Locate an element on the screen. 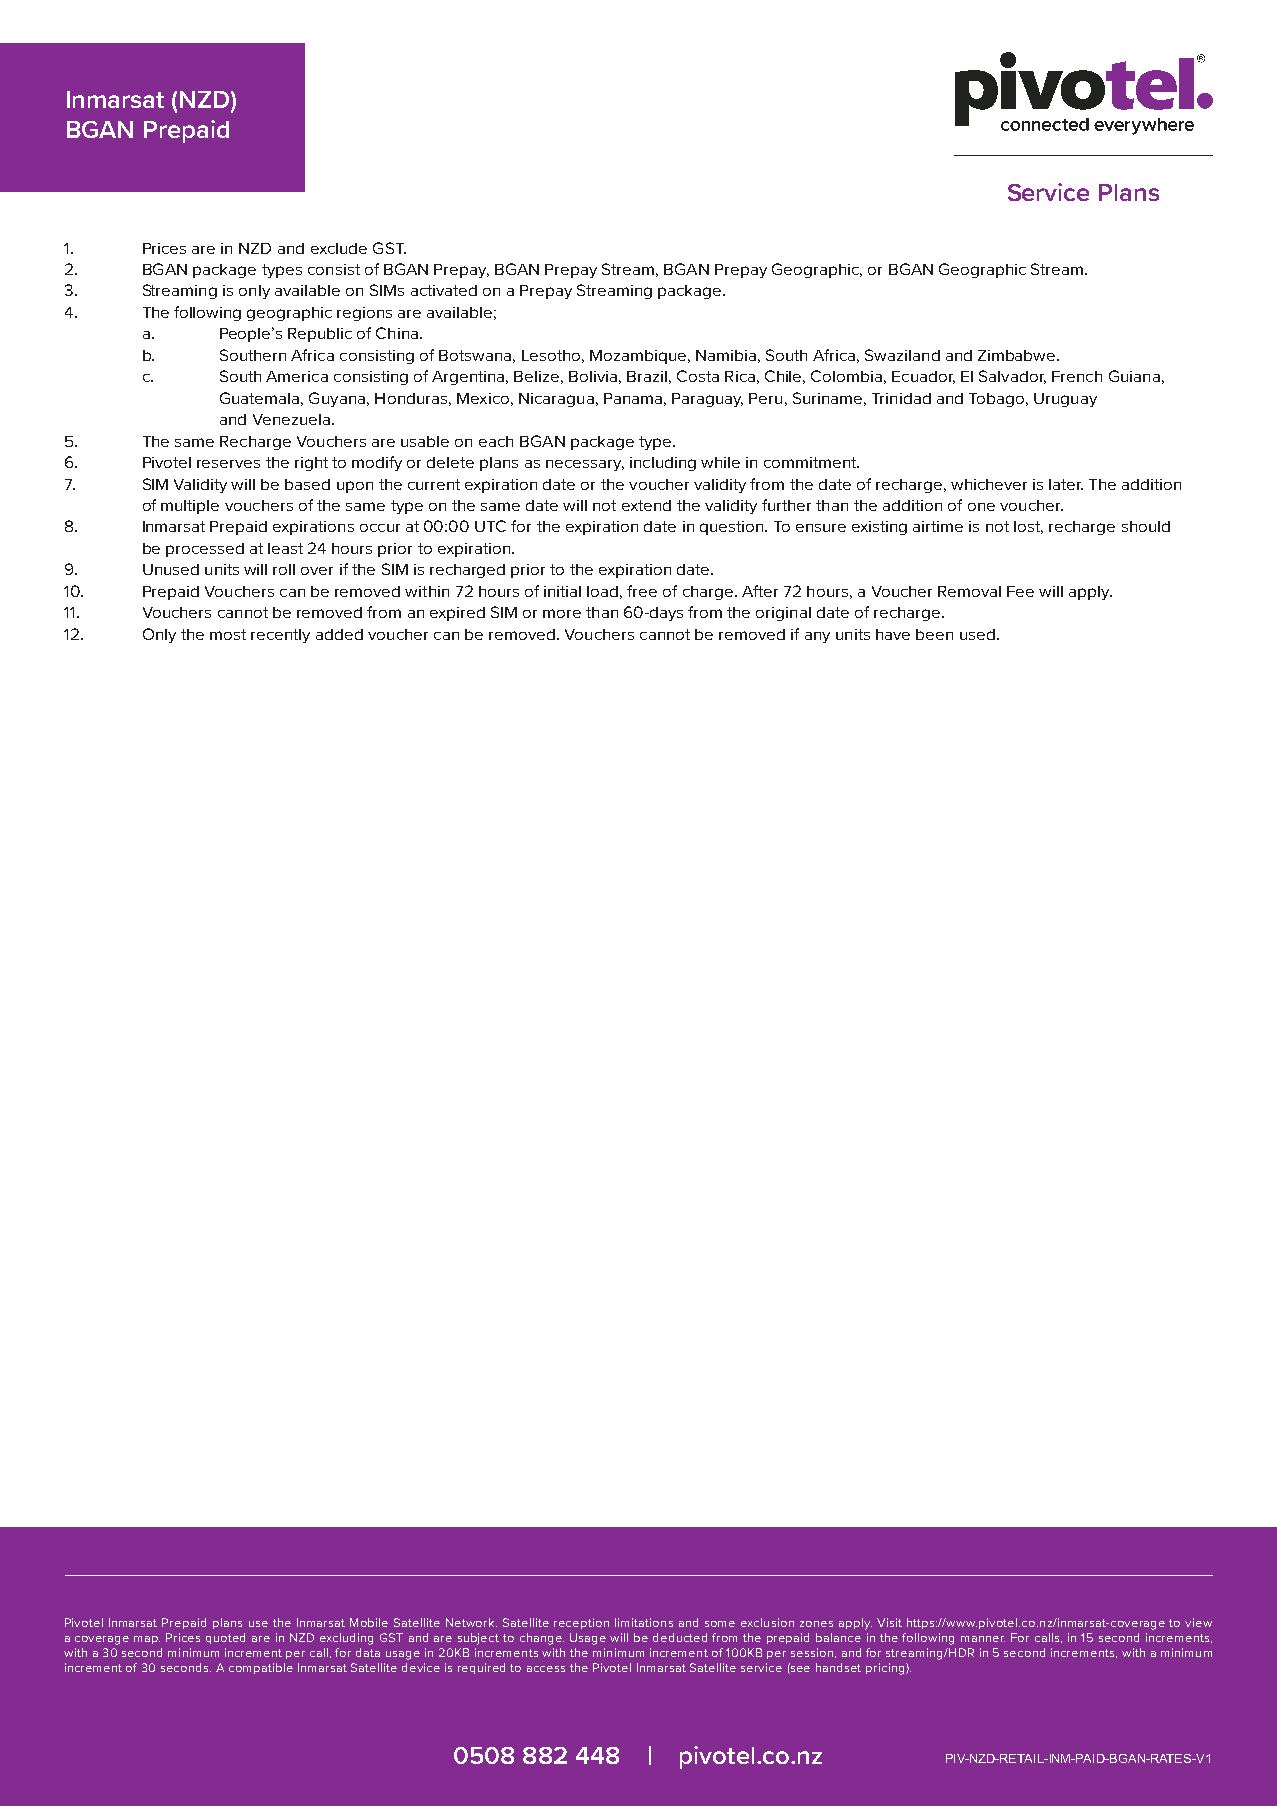 The width and height of the screenshot is (1277, 1806). Zimbabwe is located at coordinates (1018, 355).
